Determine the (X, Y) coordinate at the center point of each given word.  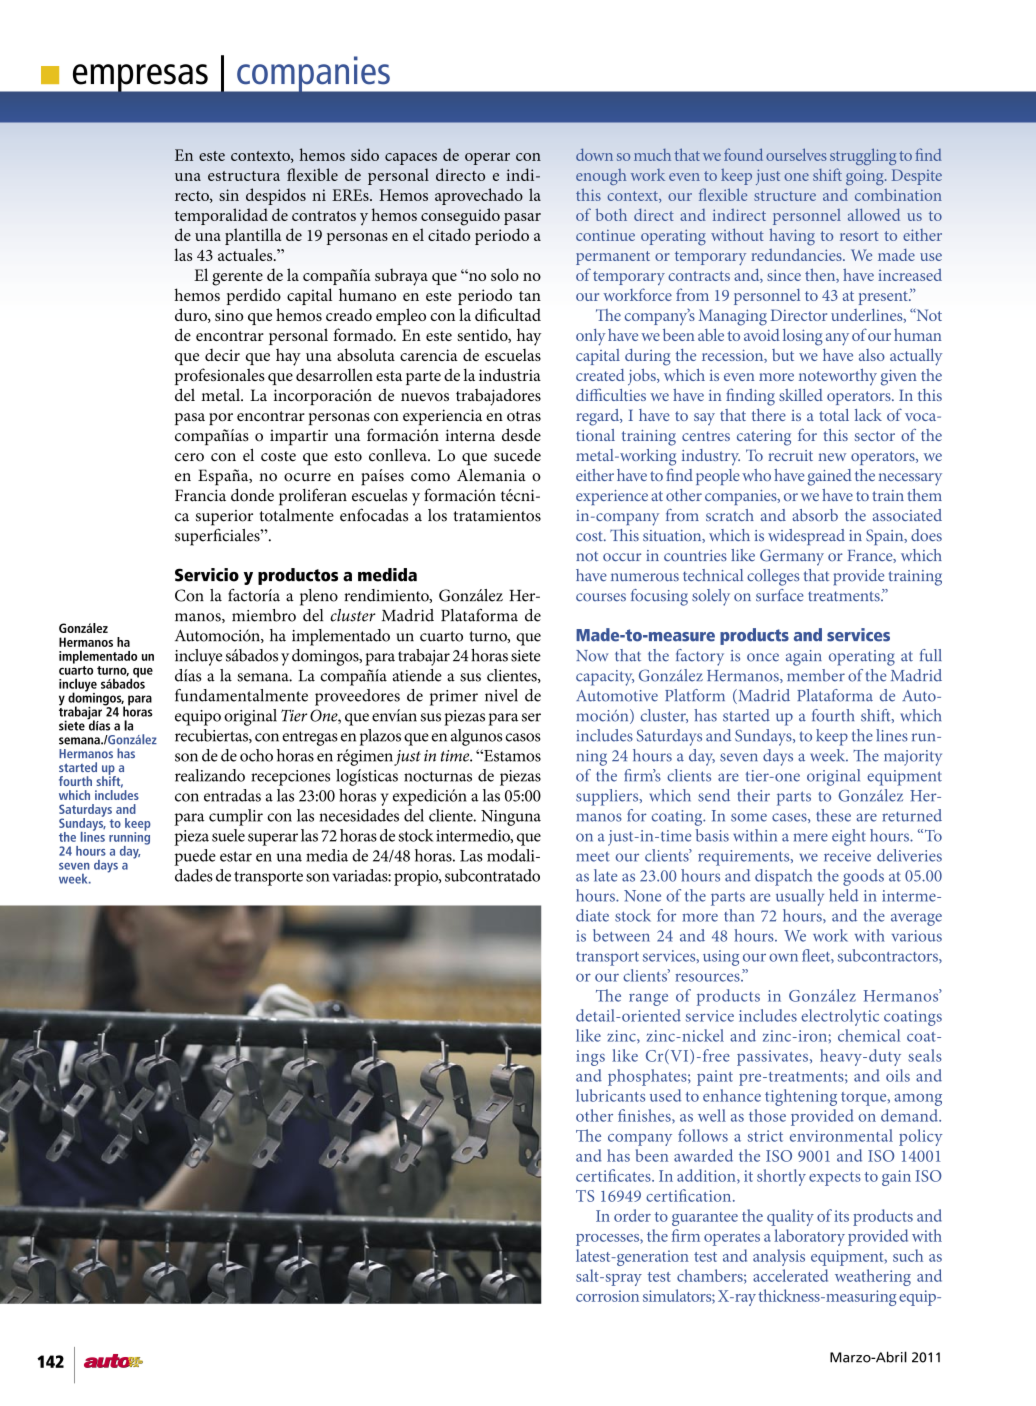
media (327, 855)
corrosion (607, 1296)
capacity (605, 678)
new (832, 457)
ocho (256, 755)
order (632, 1215)
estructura (244, 176)
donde (252, 495)
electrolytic (840, 1017)
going (866, 177)
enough (601, 177)
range (648, 999)
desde (521, 435)
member (816, 675)
